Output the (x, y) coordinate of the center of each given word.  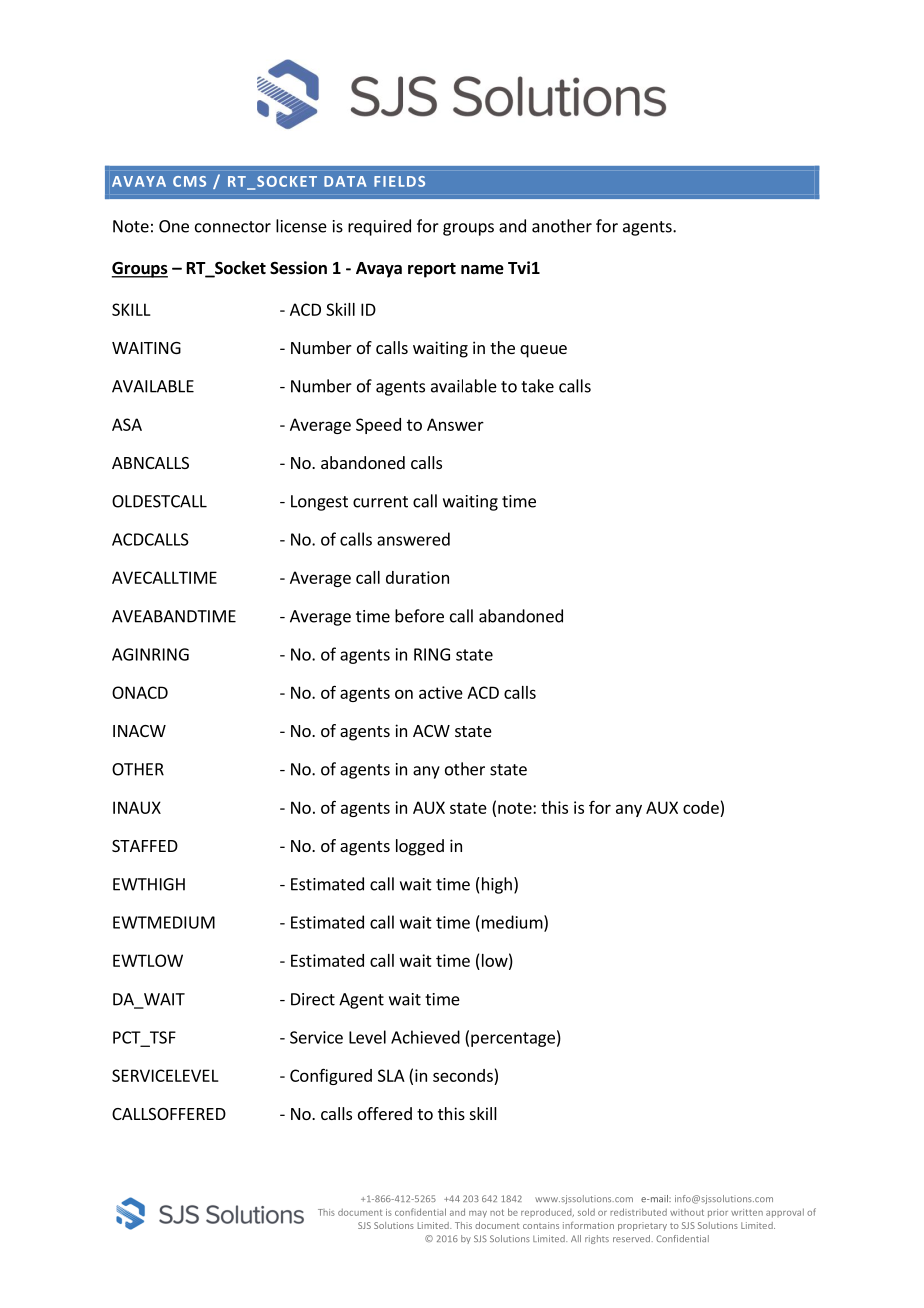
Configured (331, 1076)
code (701, 807)
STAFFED (145, 846)
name (482, 270)
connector (233, 227)
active (441, 692)
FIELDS (399, 181)
